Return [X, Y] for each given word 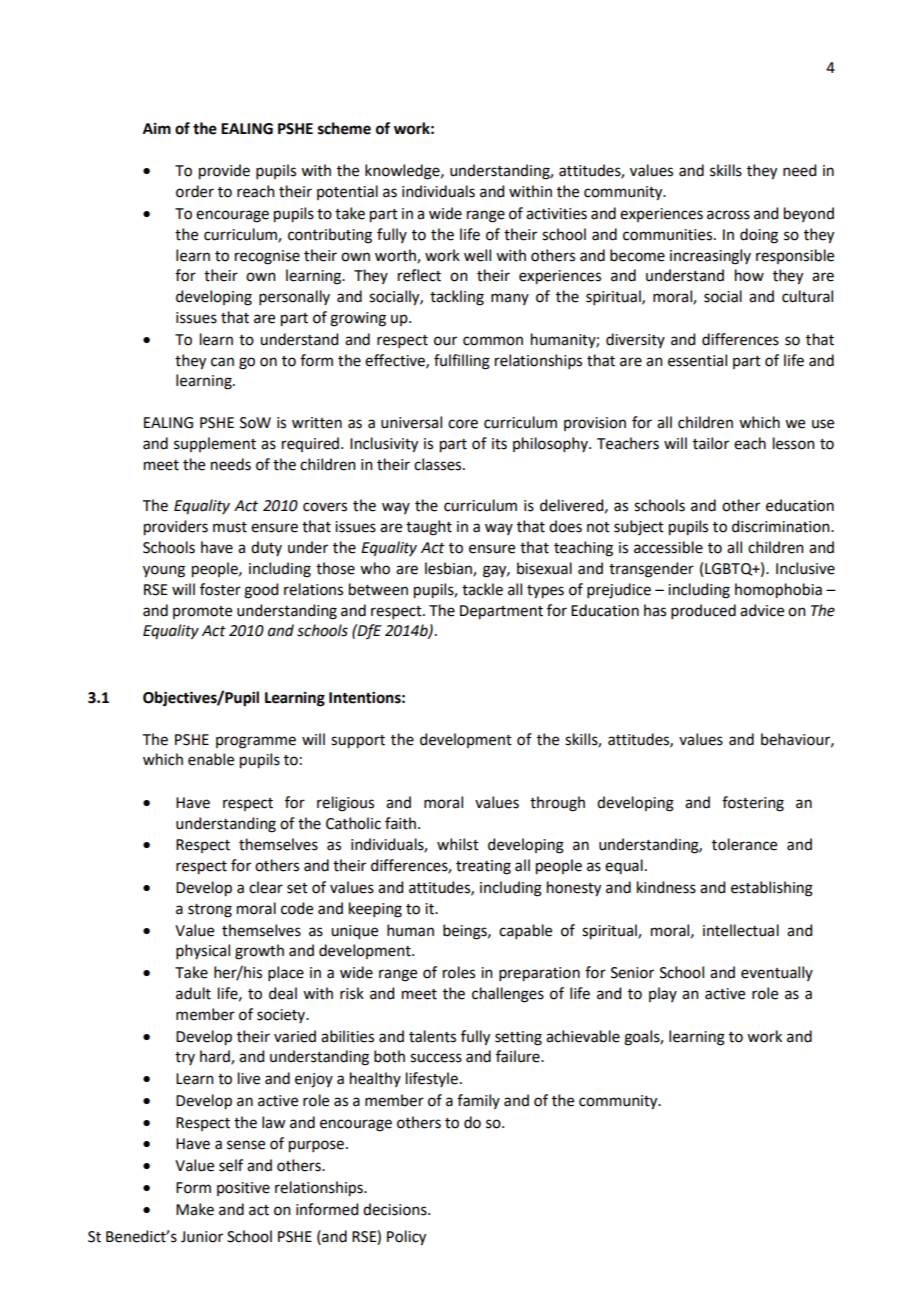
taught [429, 528]
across [728, 215]
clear [266, 887]
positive [243, 1189]
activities [556, 214]
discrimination [782, 526]
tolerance [744, 844]
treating [483, 867]
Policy [406, 1238]
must [230, 527]
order [195, 191]
